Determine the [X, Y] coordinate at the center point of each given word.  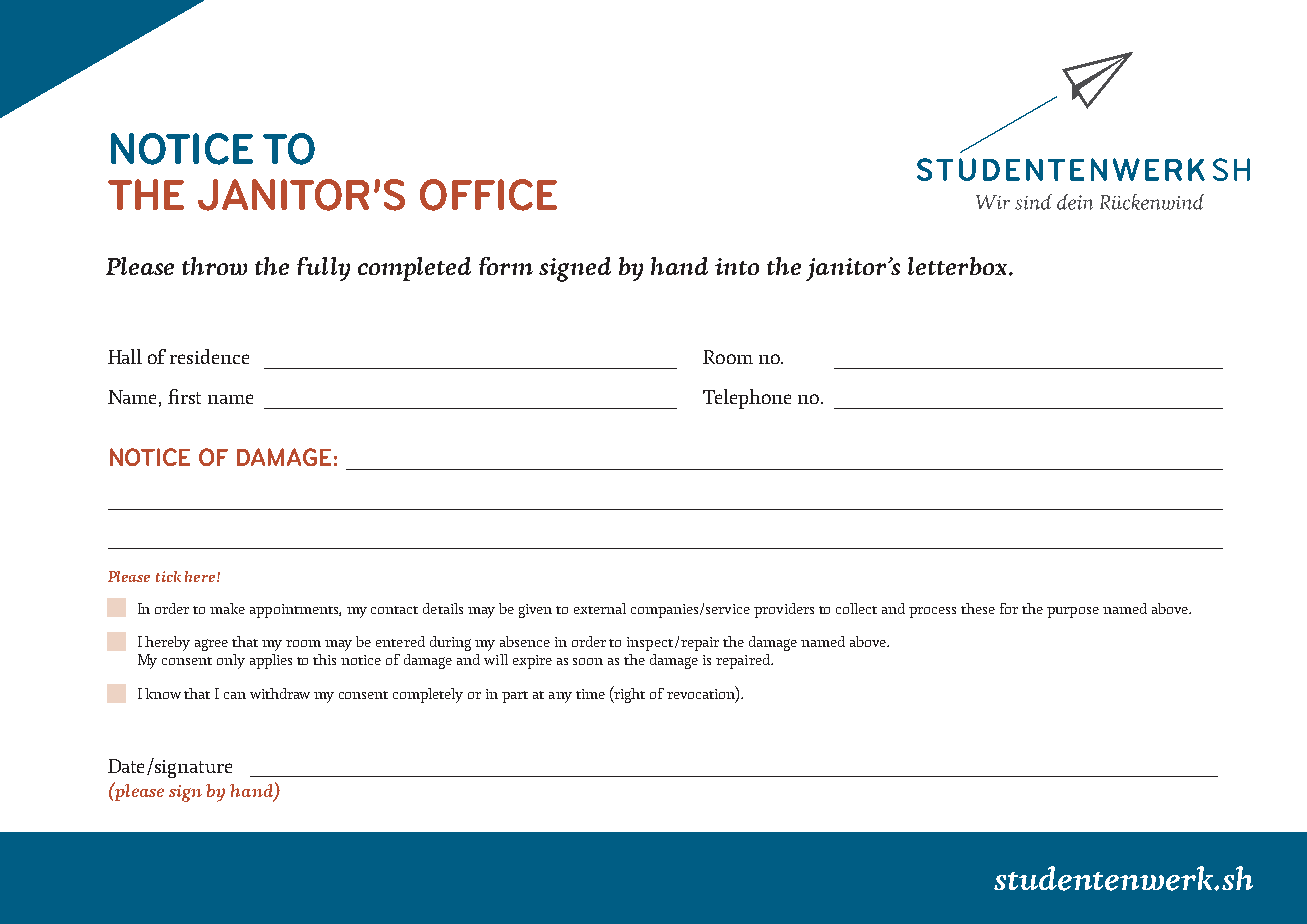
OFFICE [488, 195]
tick [168, 576]
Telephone [747, 399]
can [235, 695]
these [978, 608]
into [737, 266]
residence [209, 356]
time [590, 694]
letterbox [959, 266]
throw [214, 266]
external [600, 608]
